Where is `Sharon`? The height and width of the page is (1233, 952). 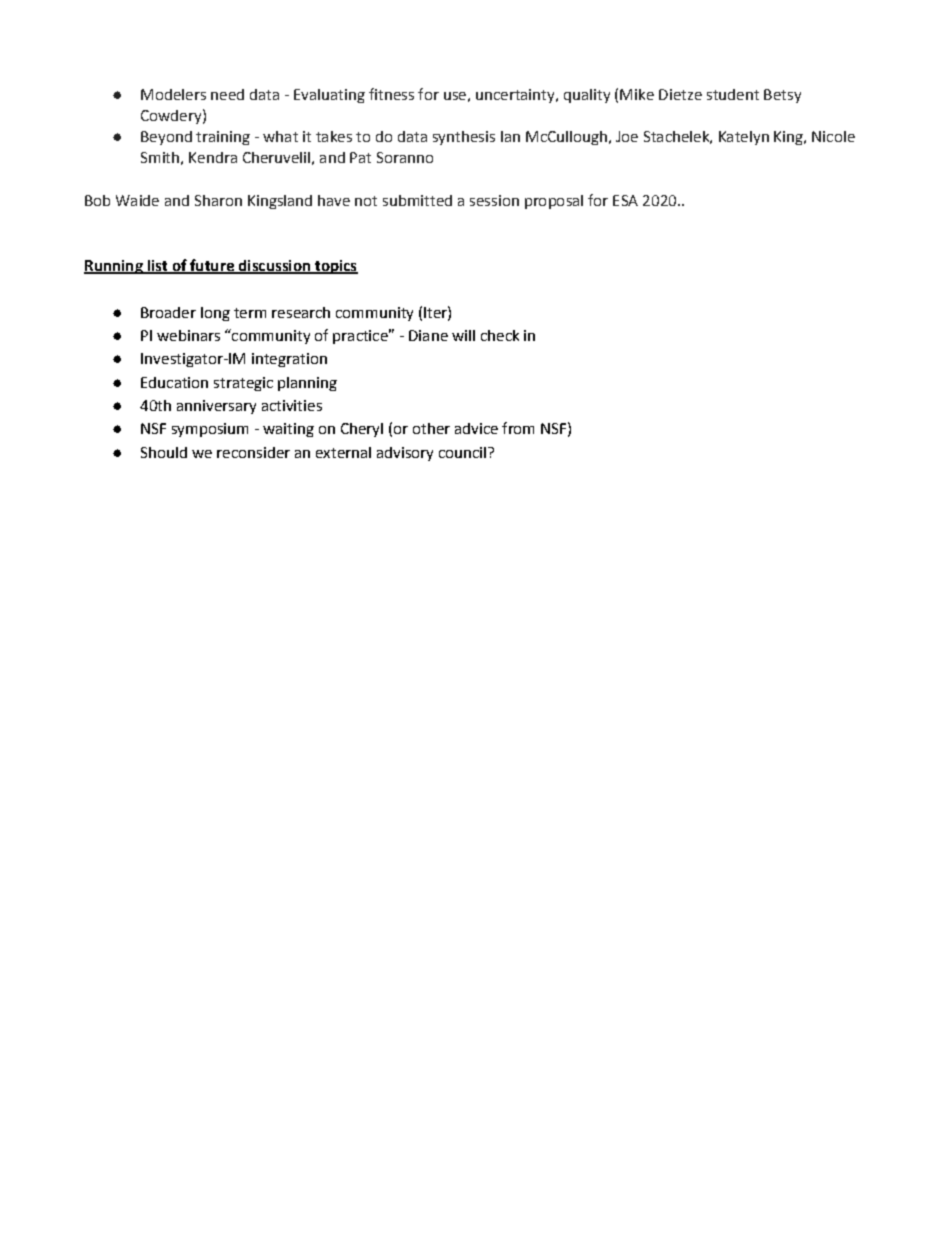
Sharon is located at coordinates (218, 200).
